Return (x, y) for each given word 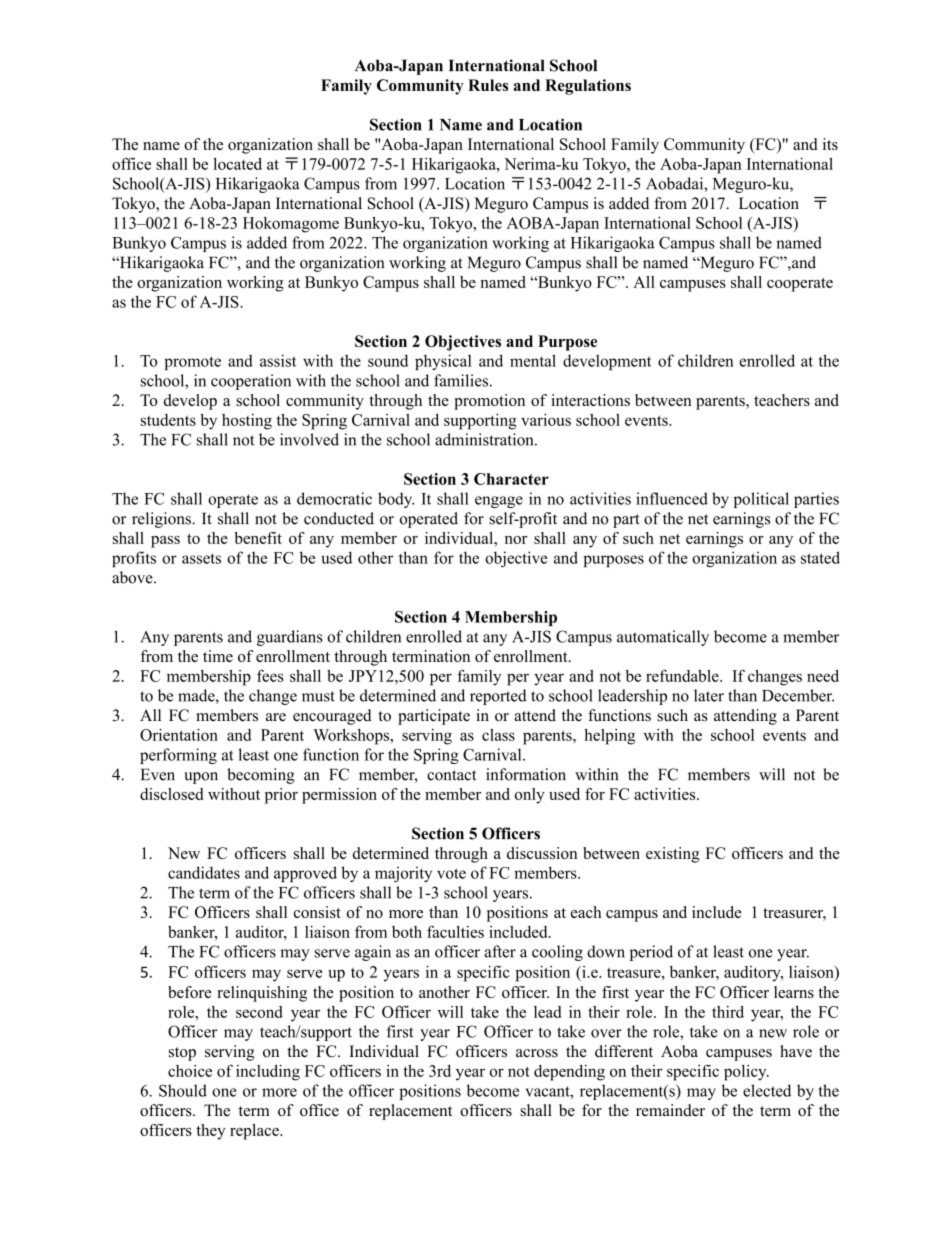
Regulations (588, 87)
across (537, 1053)
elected (767, 1090)
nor (516, 540)
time (218, 656)
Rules (488, 85)
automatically (663, 638)
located (237, 164)
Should (183, 1090)
